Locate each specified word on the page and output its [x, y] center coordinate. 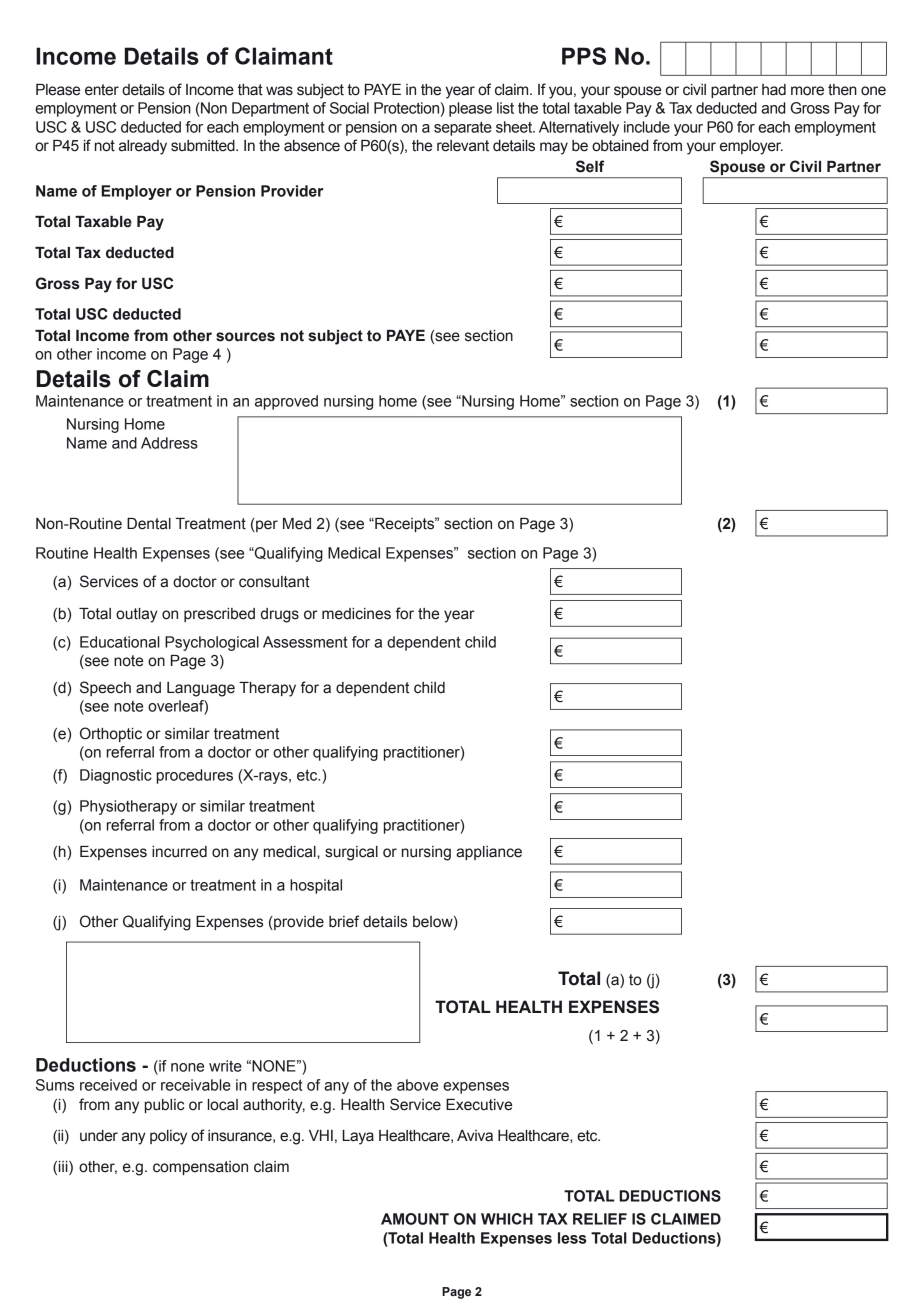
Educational [120, 642]
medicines [356, 614]
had [774, 90]
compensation [200, 1168]
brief [344, 921]
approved [286, 402]
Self [590, 166]
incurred [179, 852]
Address [169, 443]
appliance [489, 853]
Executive [479, 1105]
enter [102, 90]
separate [463, 128]
